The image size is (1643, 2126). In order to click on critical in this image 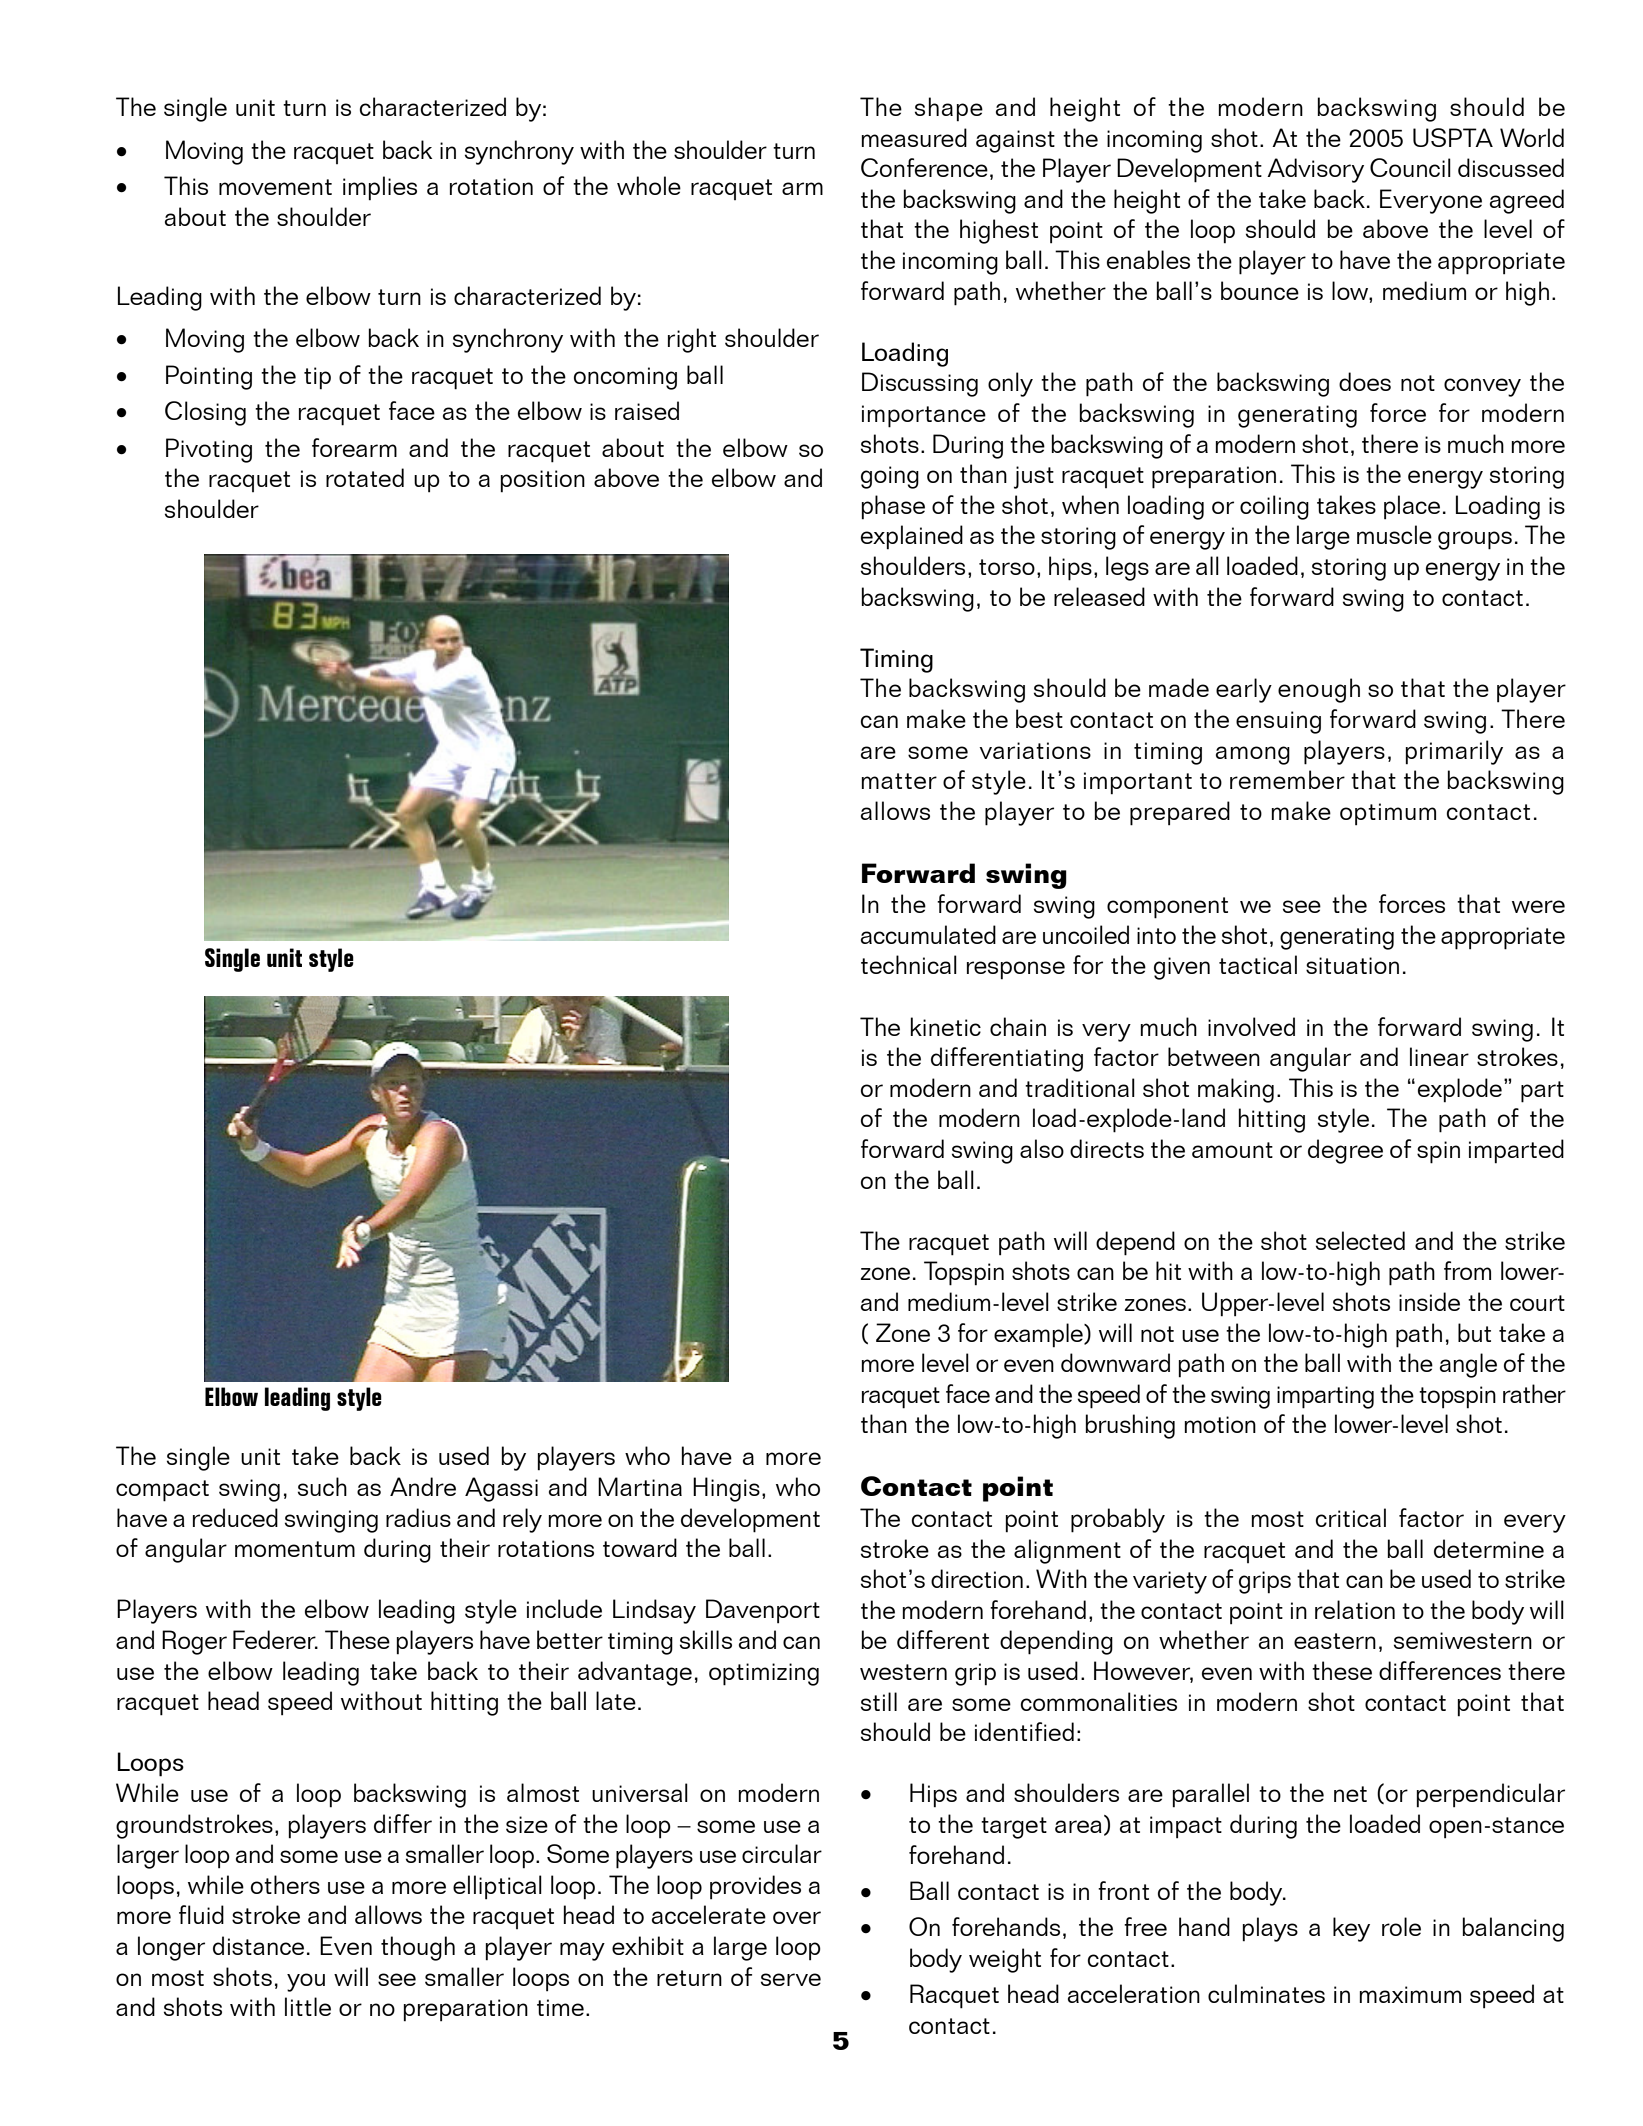, I will do `click(1350, 1517)`.
